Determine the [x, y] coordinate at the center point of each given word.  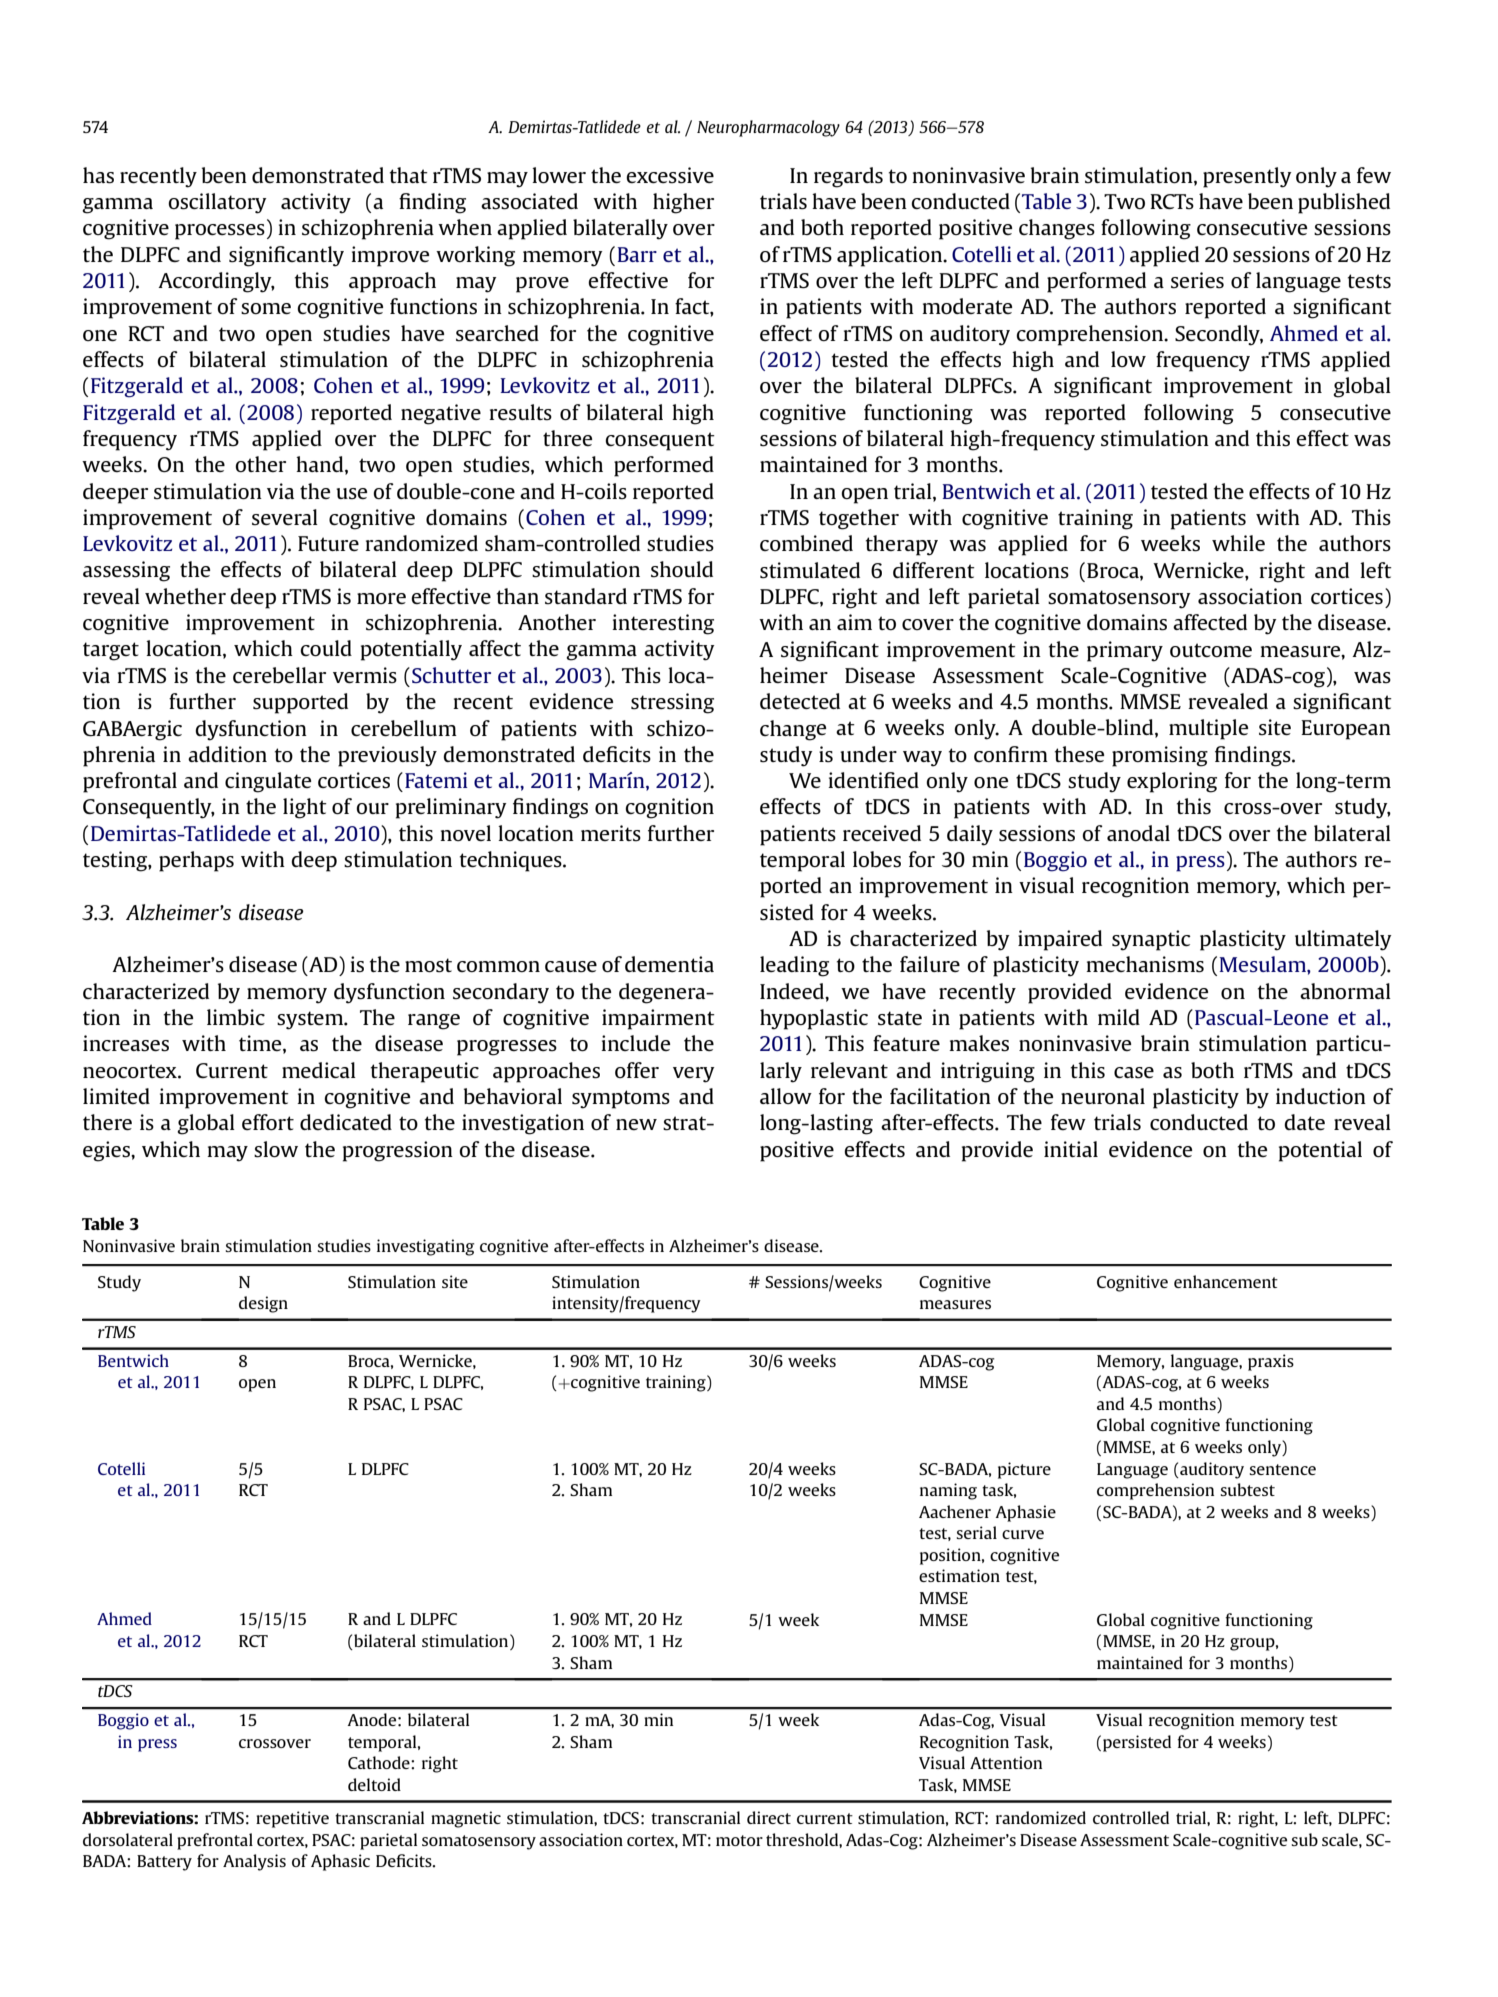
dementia [669, 964]
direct [769, 1817]
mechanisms [1145, 964]
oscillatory [217, 203]
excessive [670, 175]
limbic [236, 1017]
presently [1247, 177]
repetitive [292, 1819]
